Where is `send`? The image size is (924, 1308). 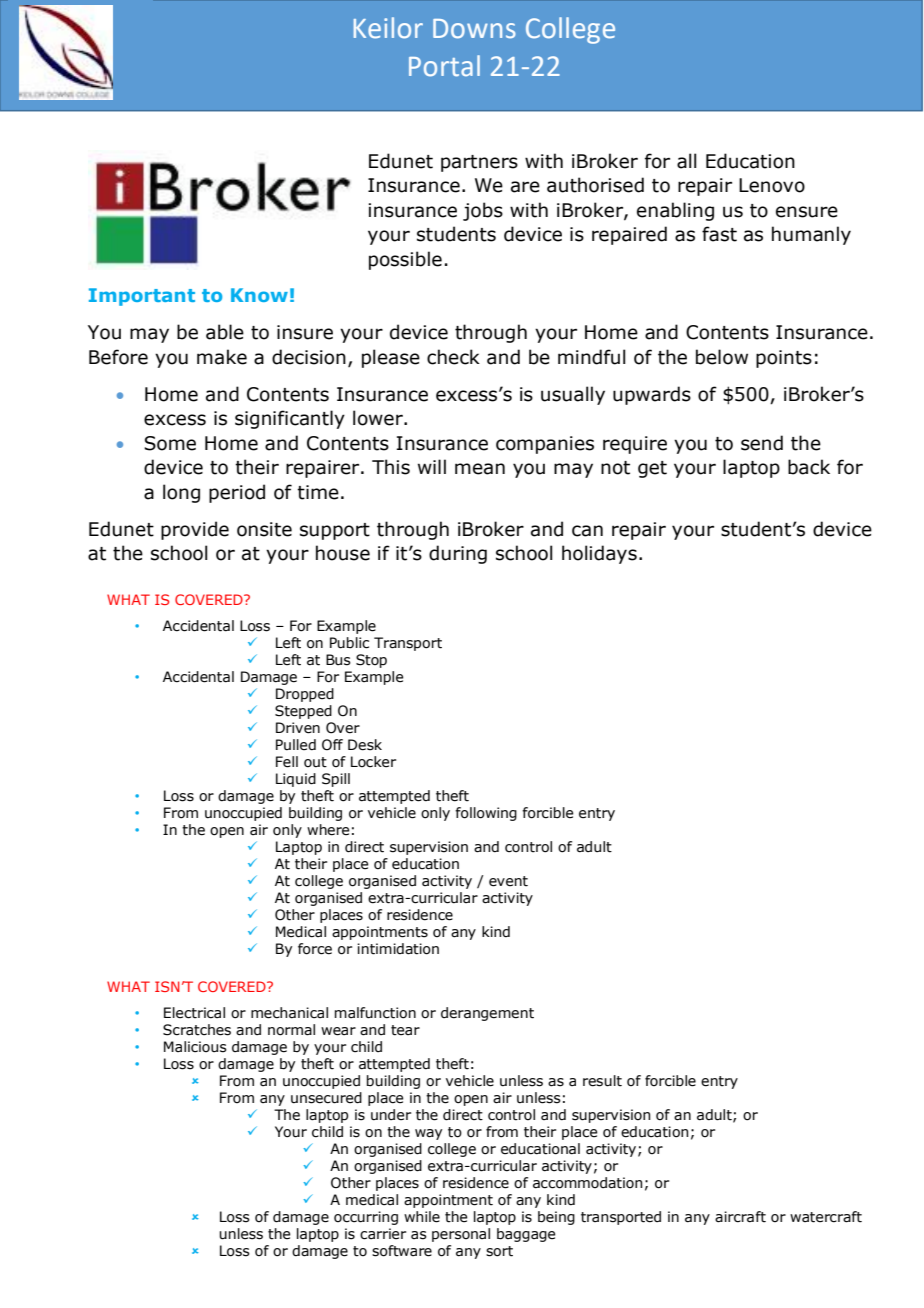 send is located at coordinates (762, 443).
